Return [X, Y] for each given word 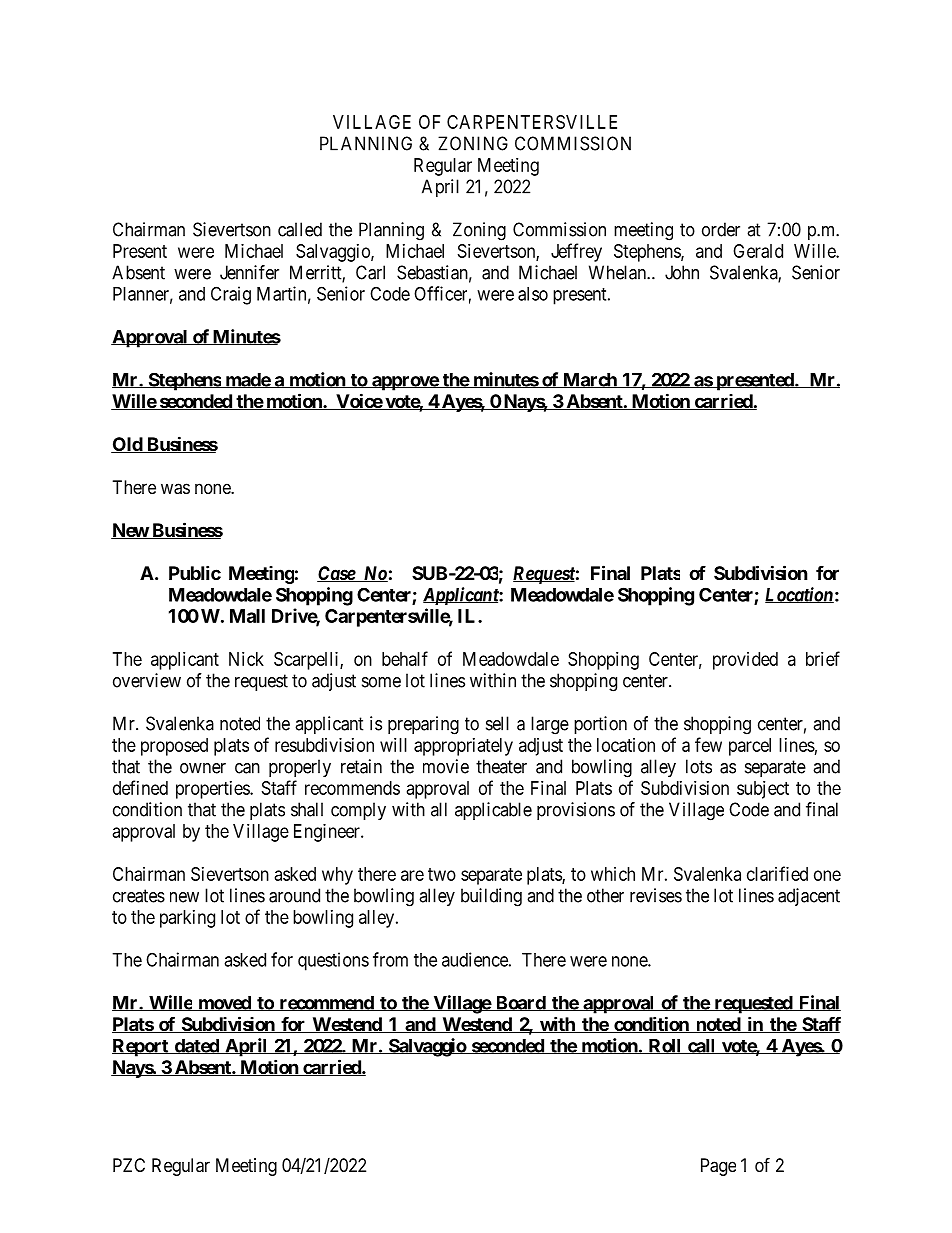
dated [196, 1046]
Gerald [758, 251]
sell [497, 723]
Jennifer [249, 272]
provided [745, 661]
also [533, 294]
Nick [246, 659]
